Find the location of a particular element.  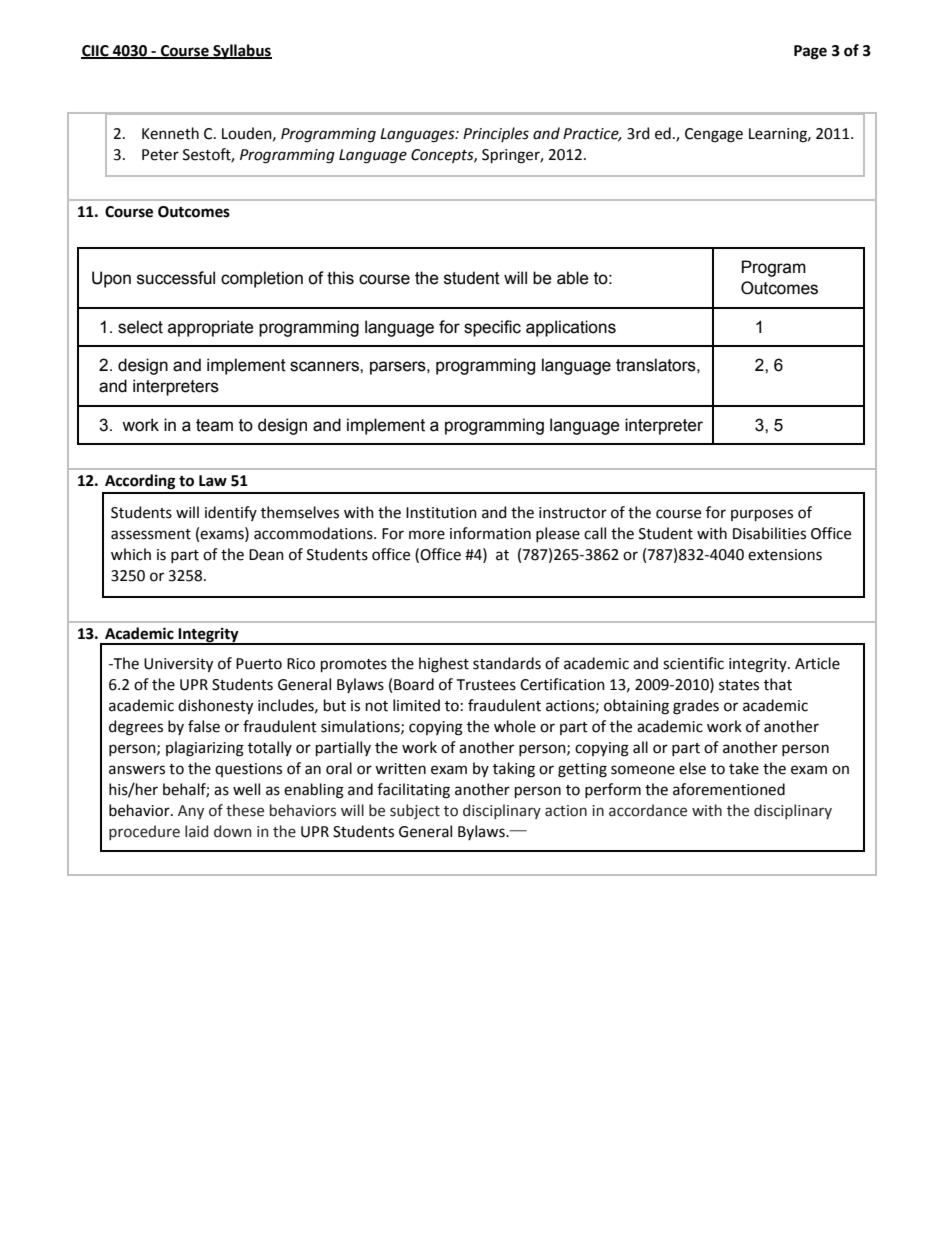

Syllabus is located at coordinates (241, 51).
